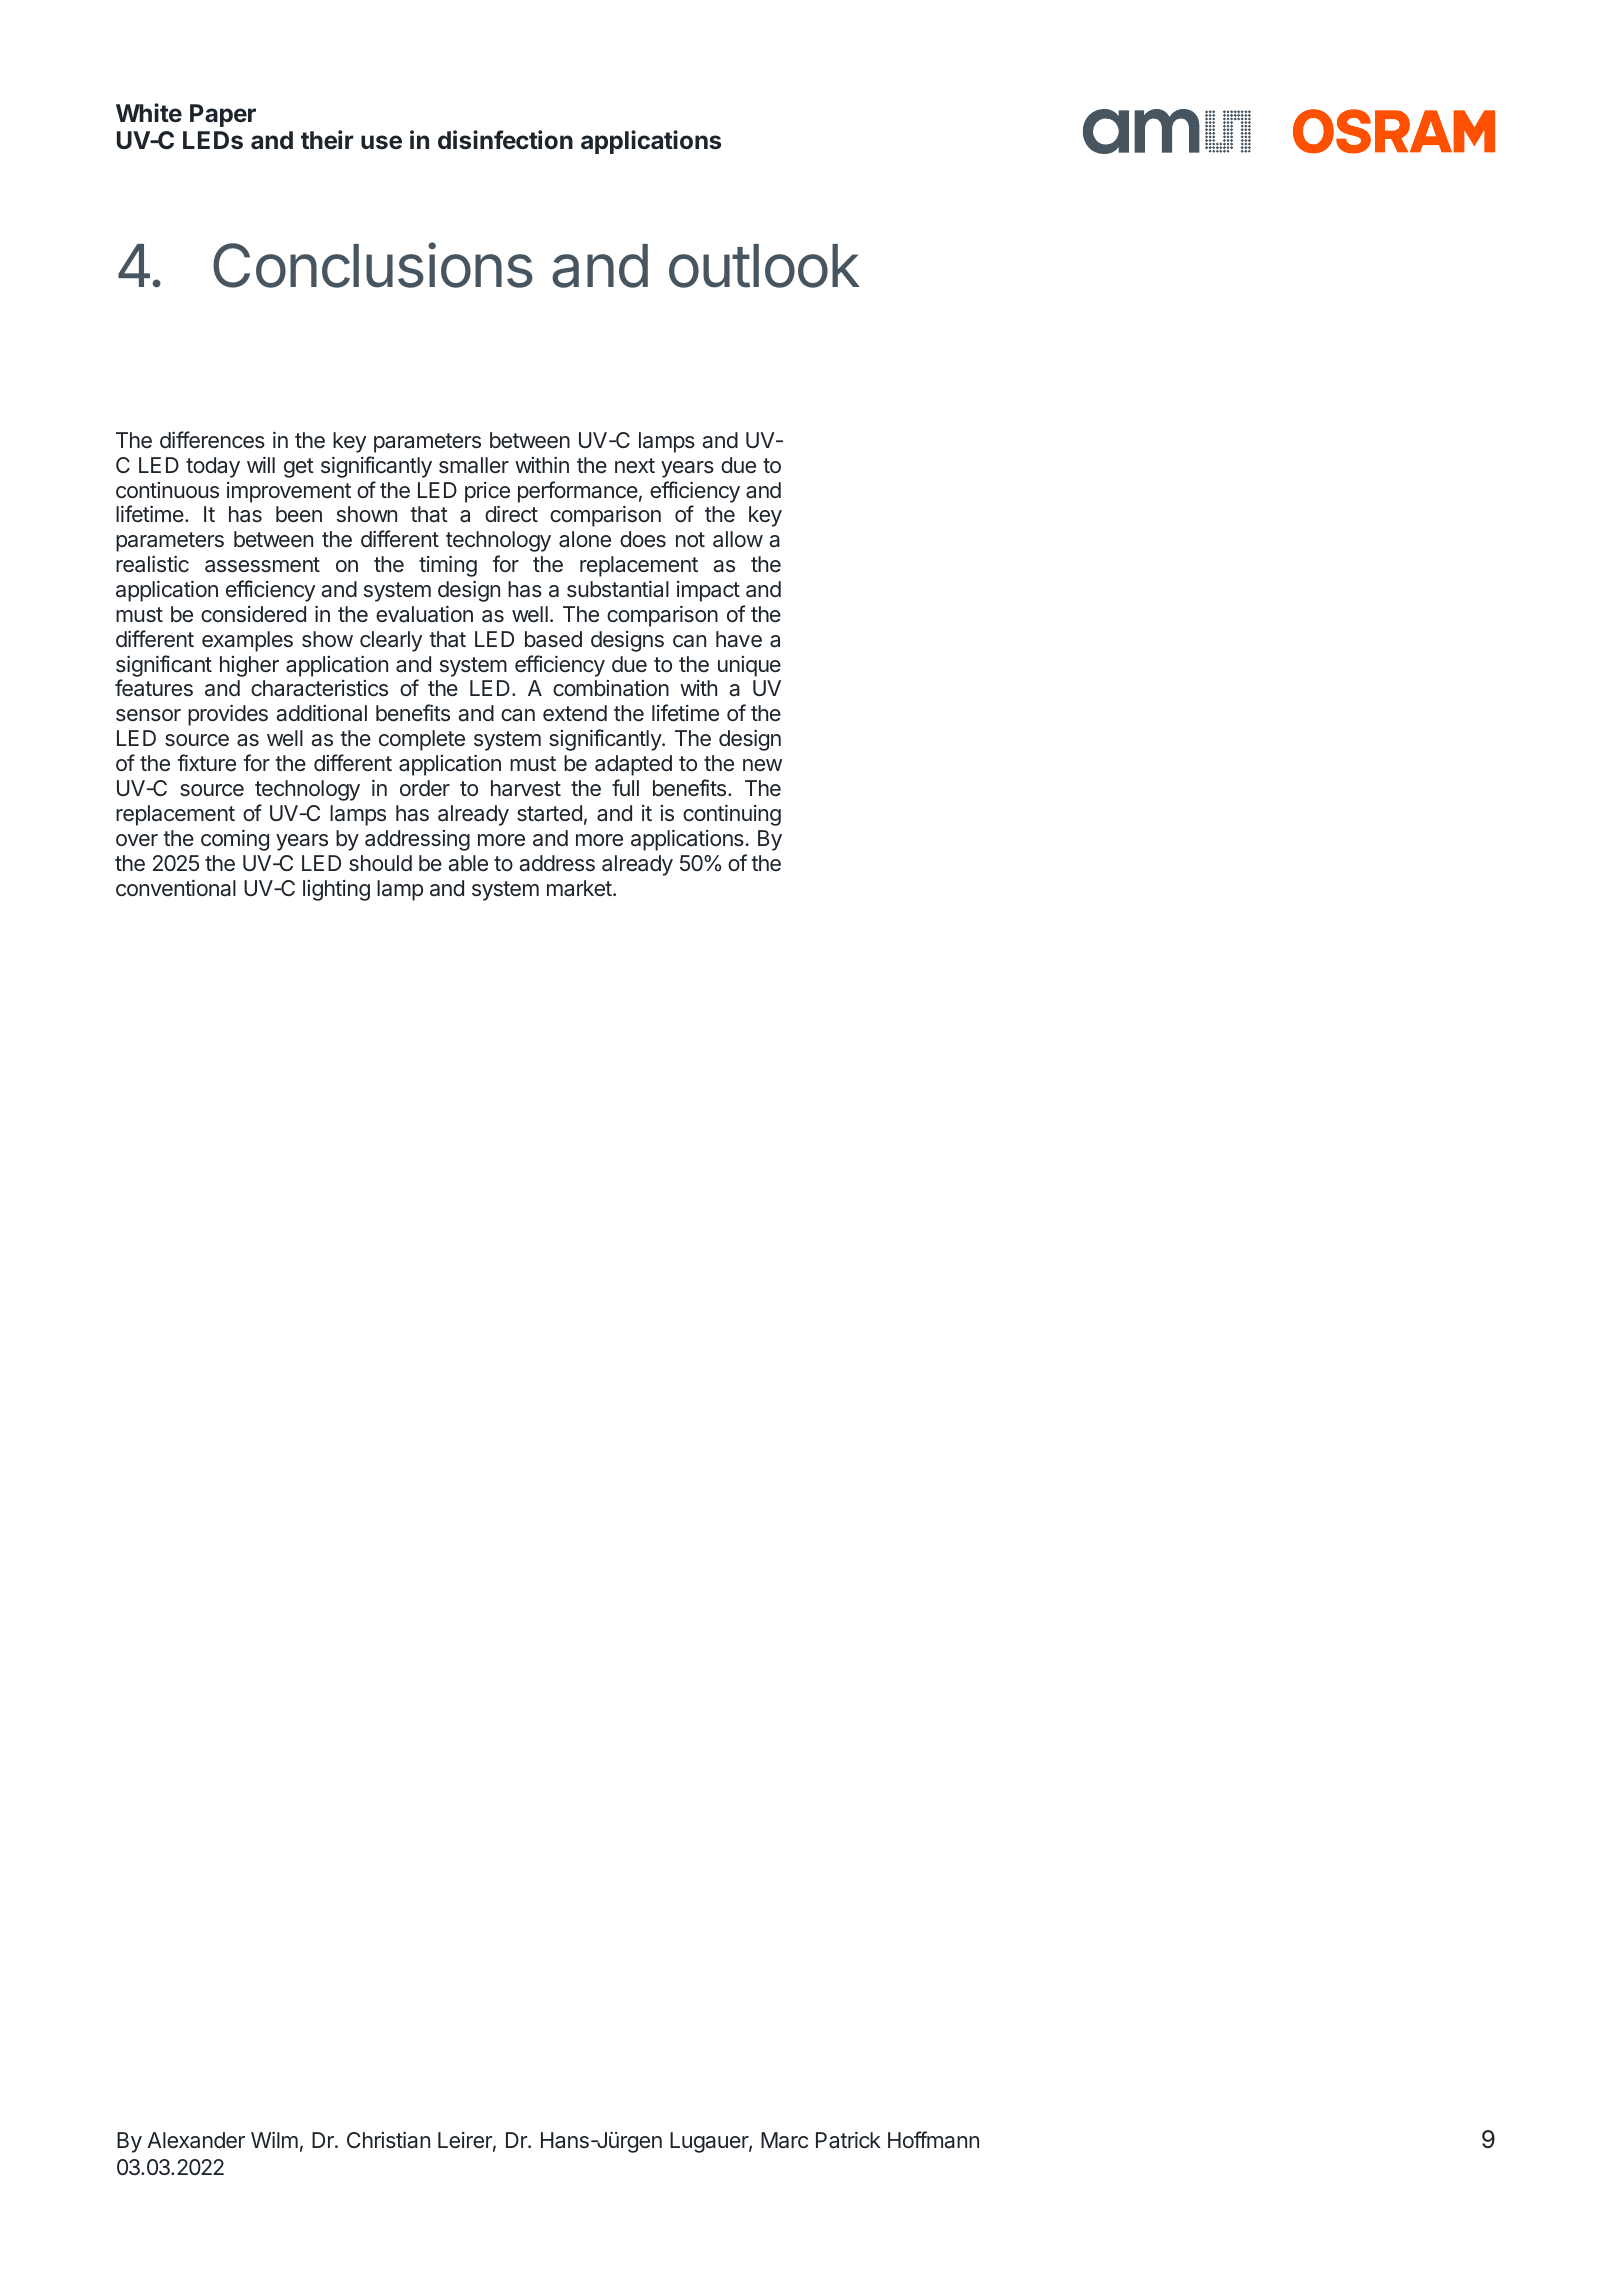 The width and height of the screenshot is (1609, 2276). What do you see at coordinates (223, 115) in the screenshot?
I see `Paper` at bounding box center [223, 115].
